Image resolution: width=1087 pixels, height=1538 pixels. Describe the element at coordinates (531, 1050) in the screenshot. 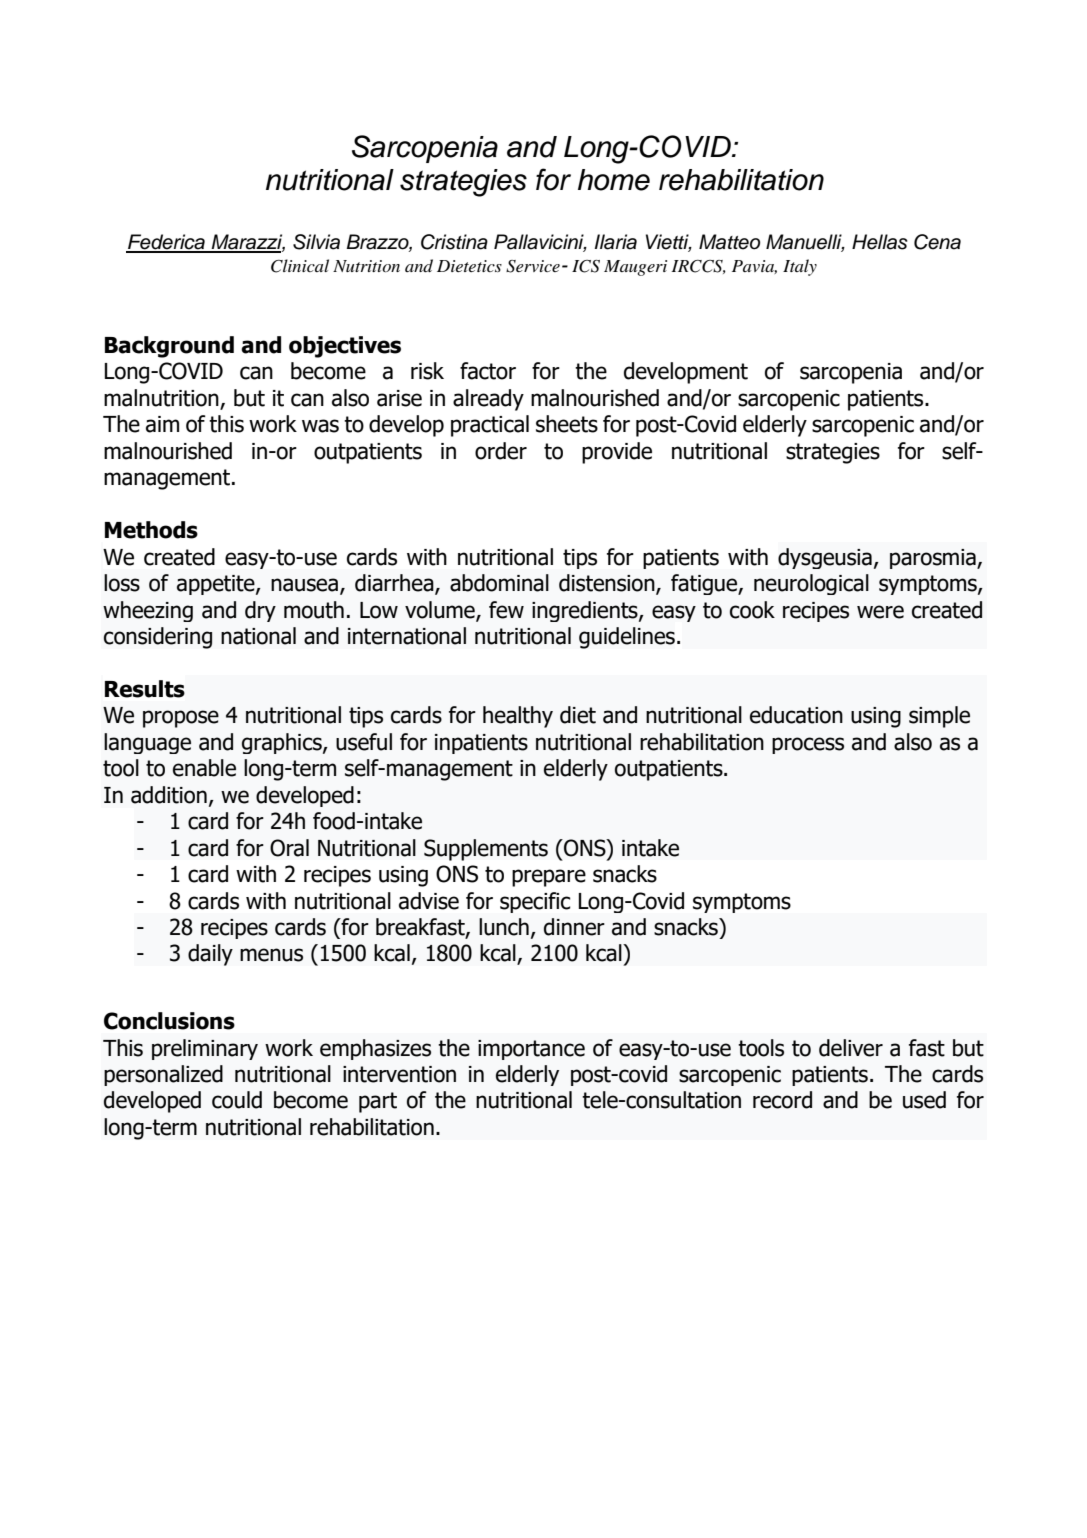

I see `importance` at that location.
